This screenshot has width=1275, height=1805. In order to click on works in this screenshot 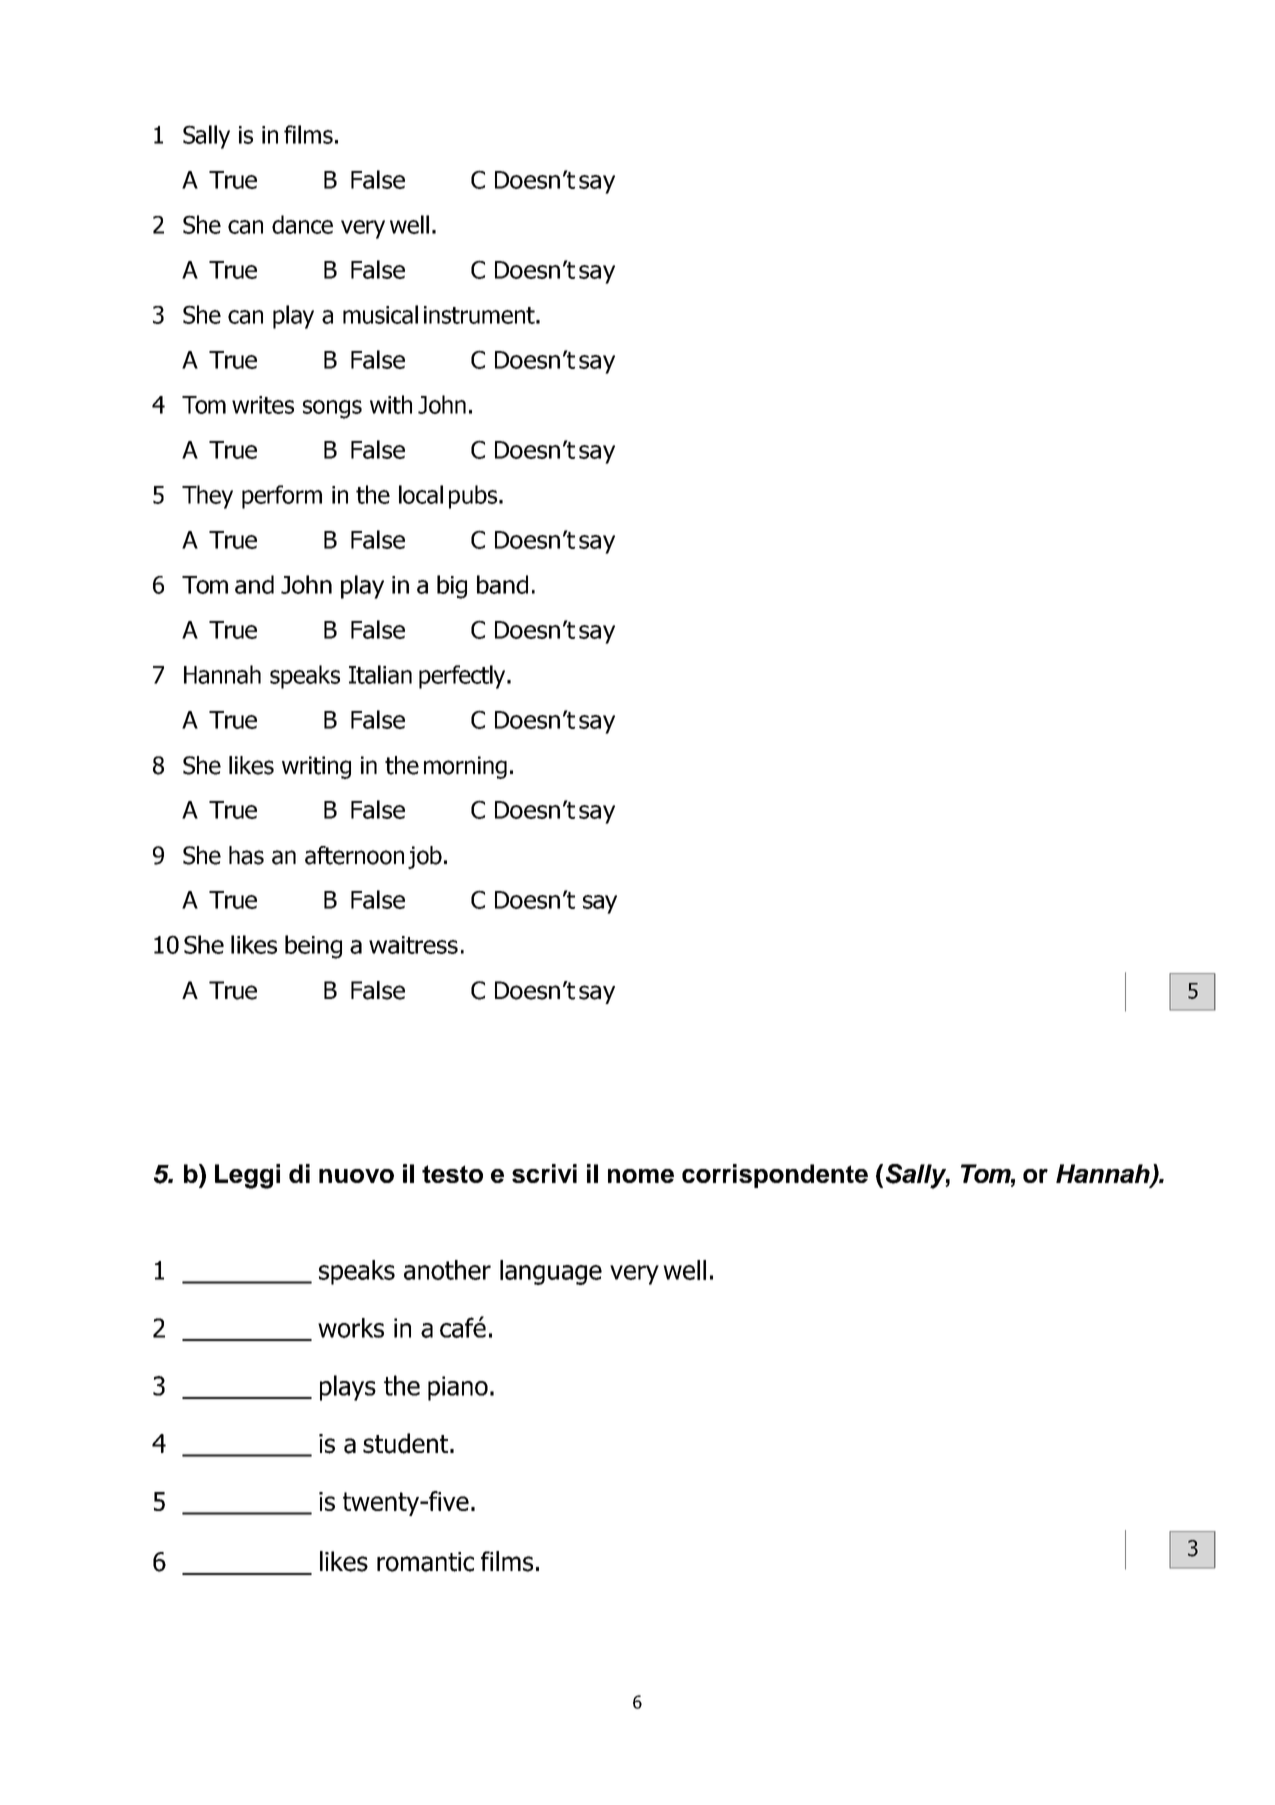, I will do `click(351, 1328)`.
